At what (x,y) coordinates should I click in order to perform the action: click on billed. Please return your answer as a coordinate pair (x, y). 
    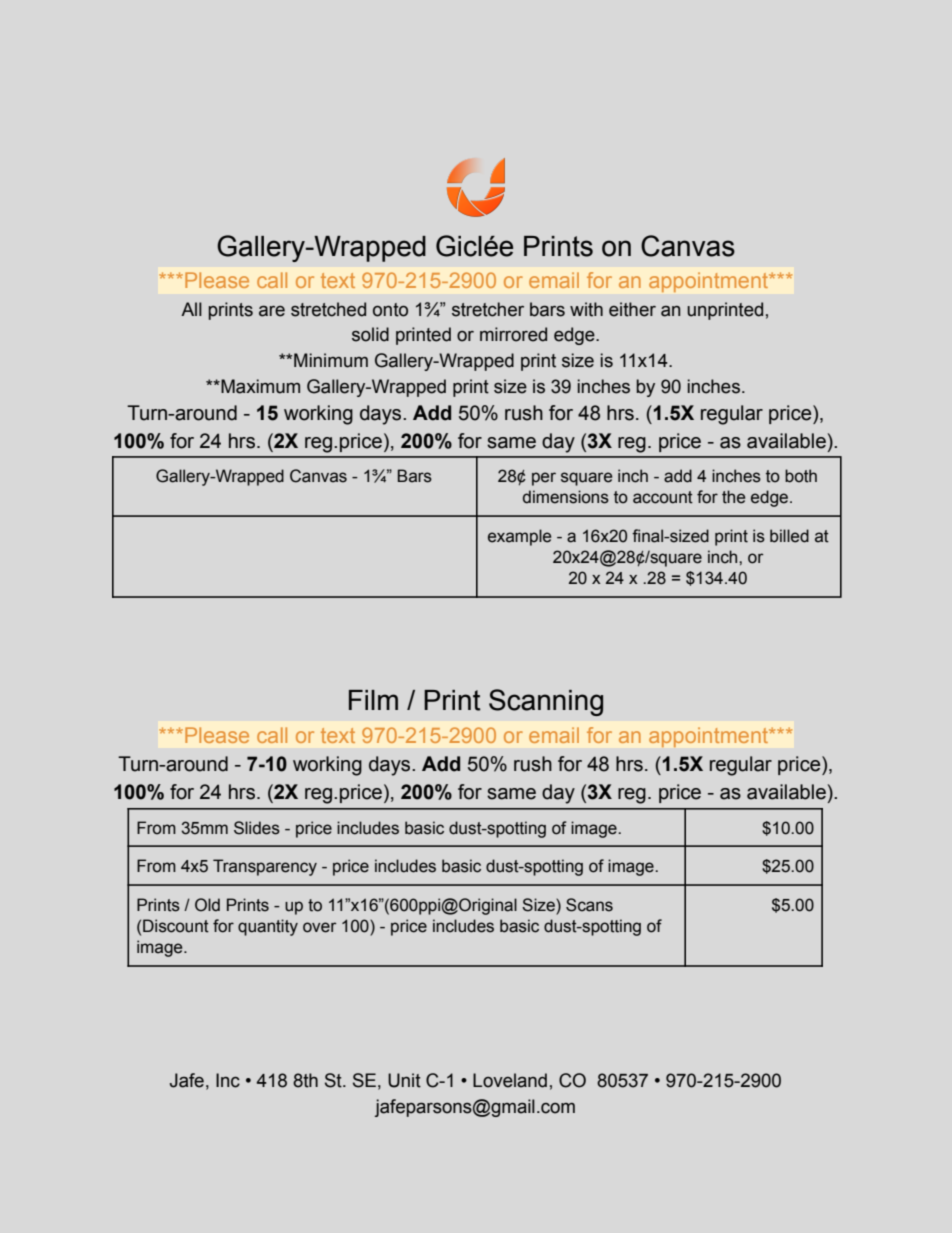
    Looking at the image, I should click on (789, 536).
